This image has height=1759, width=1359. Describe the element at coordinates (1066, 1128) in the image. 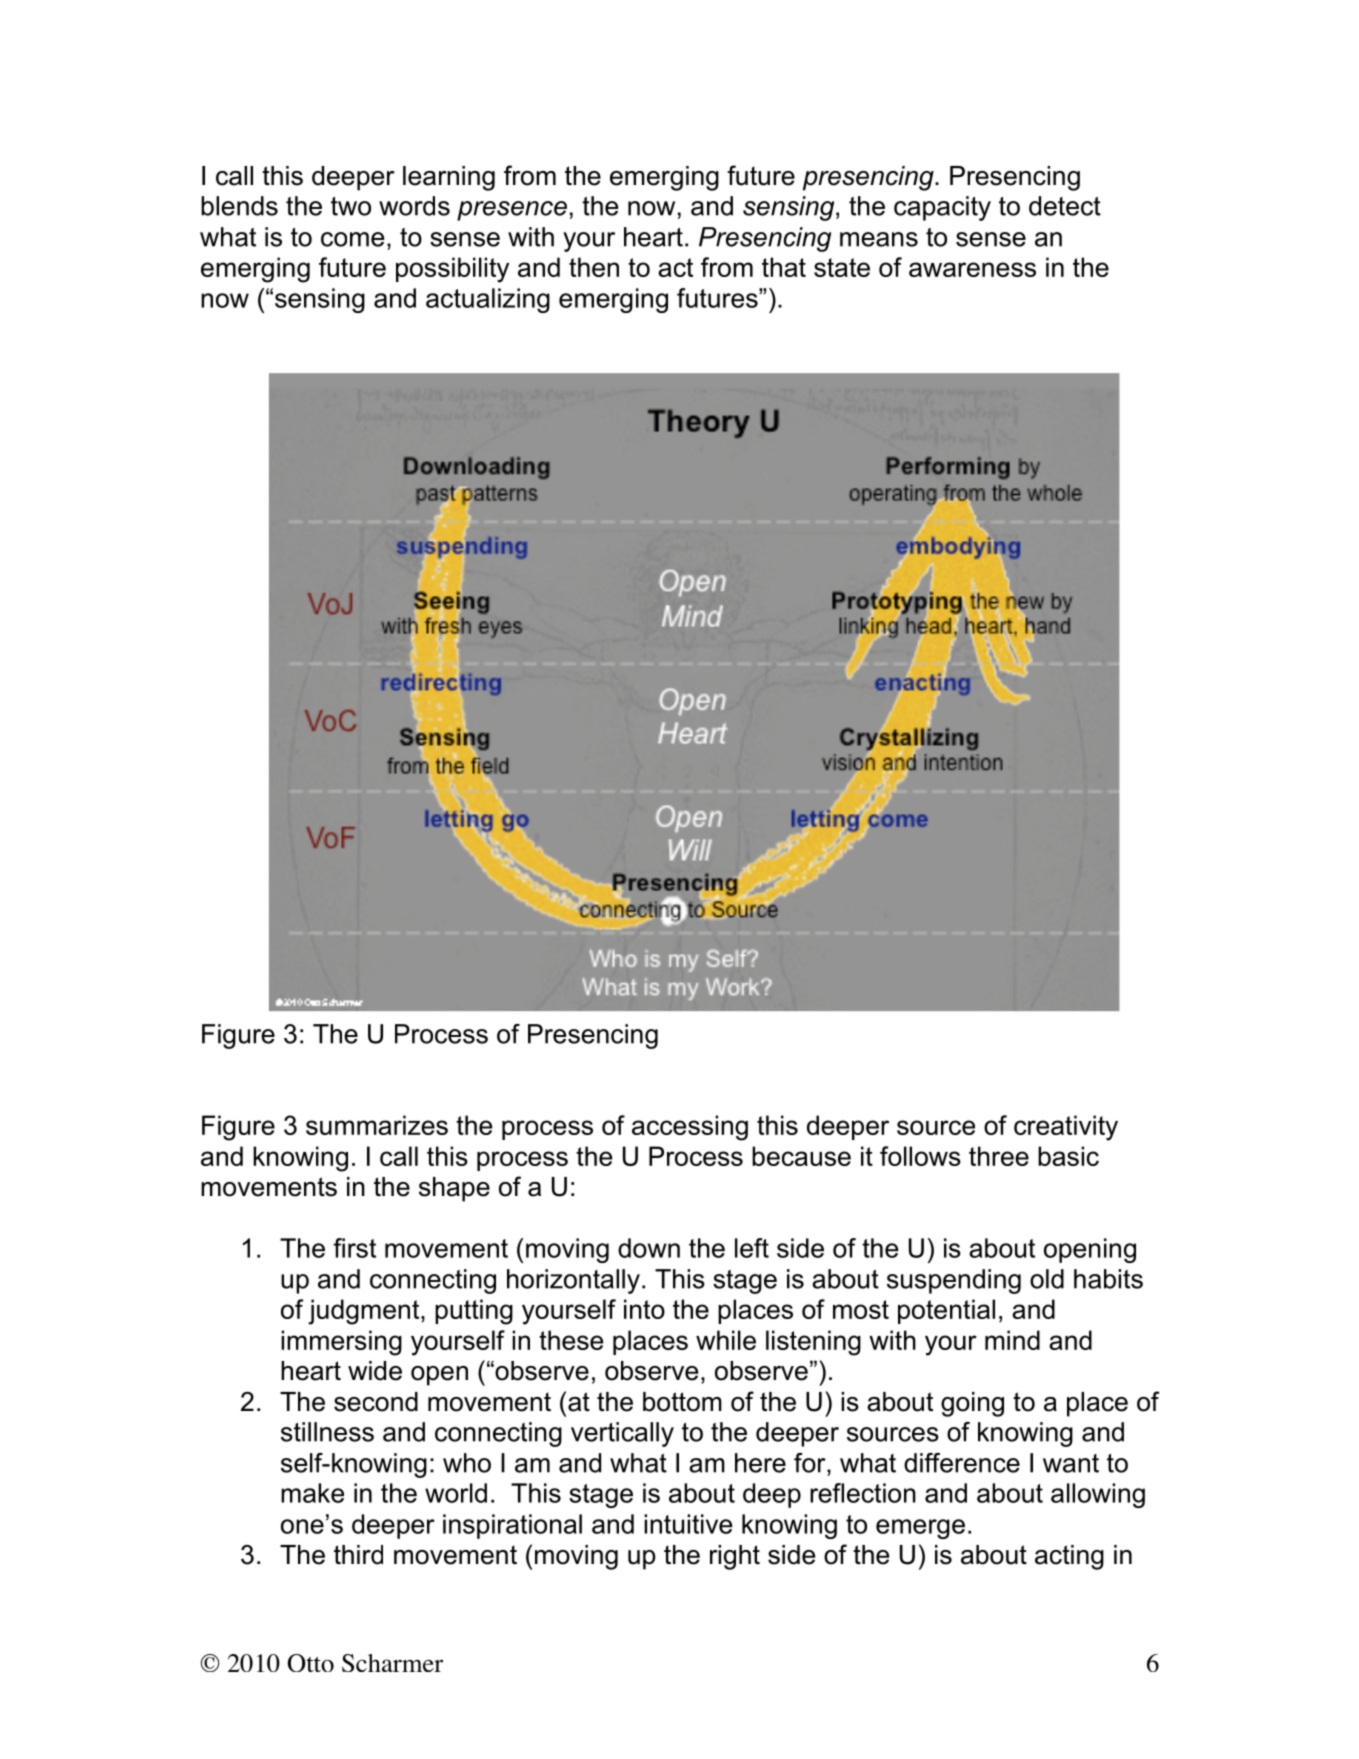

I see `creativity` at that location.
